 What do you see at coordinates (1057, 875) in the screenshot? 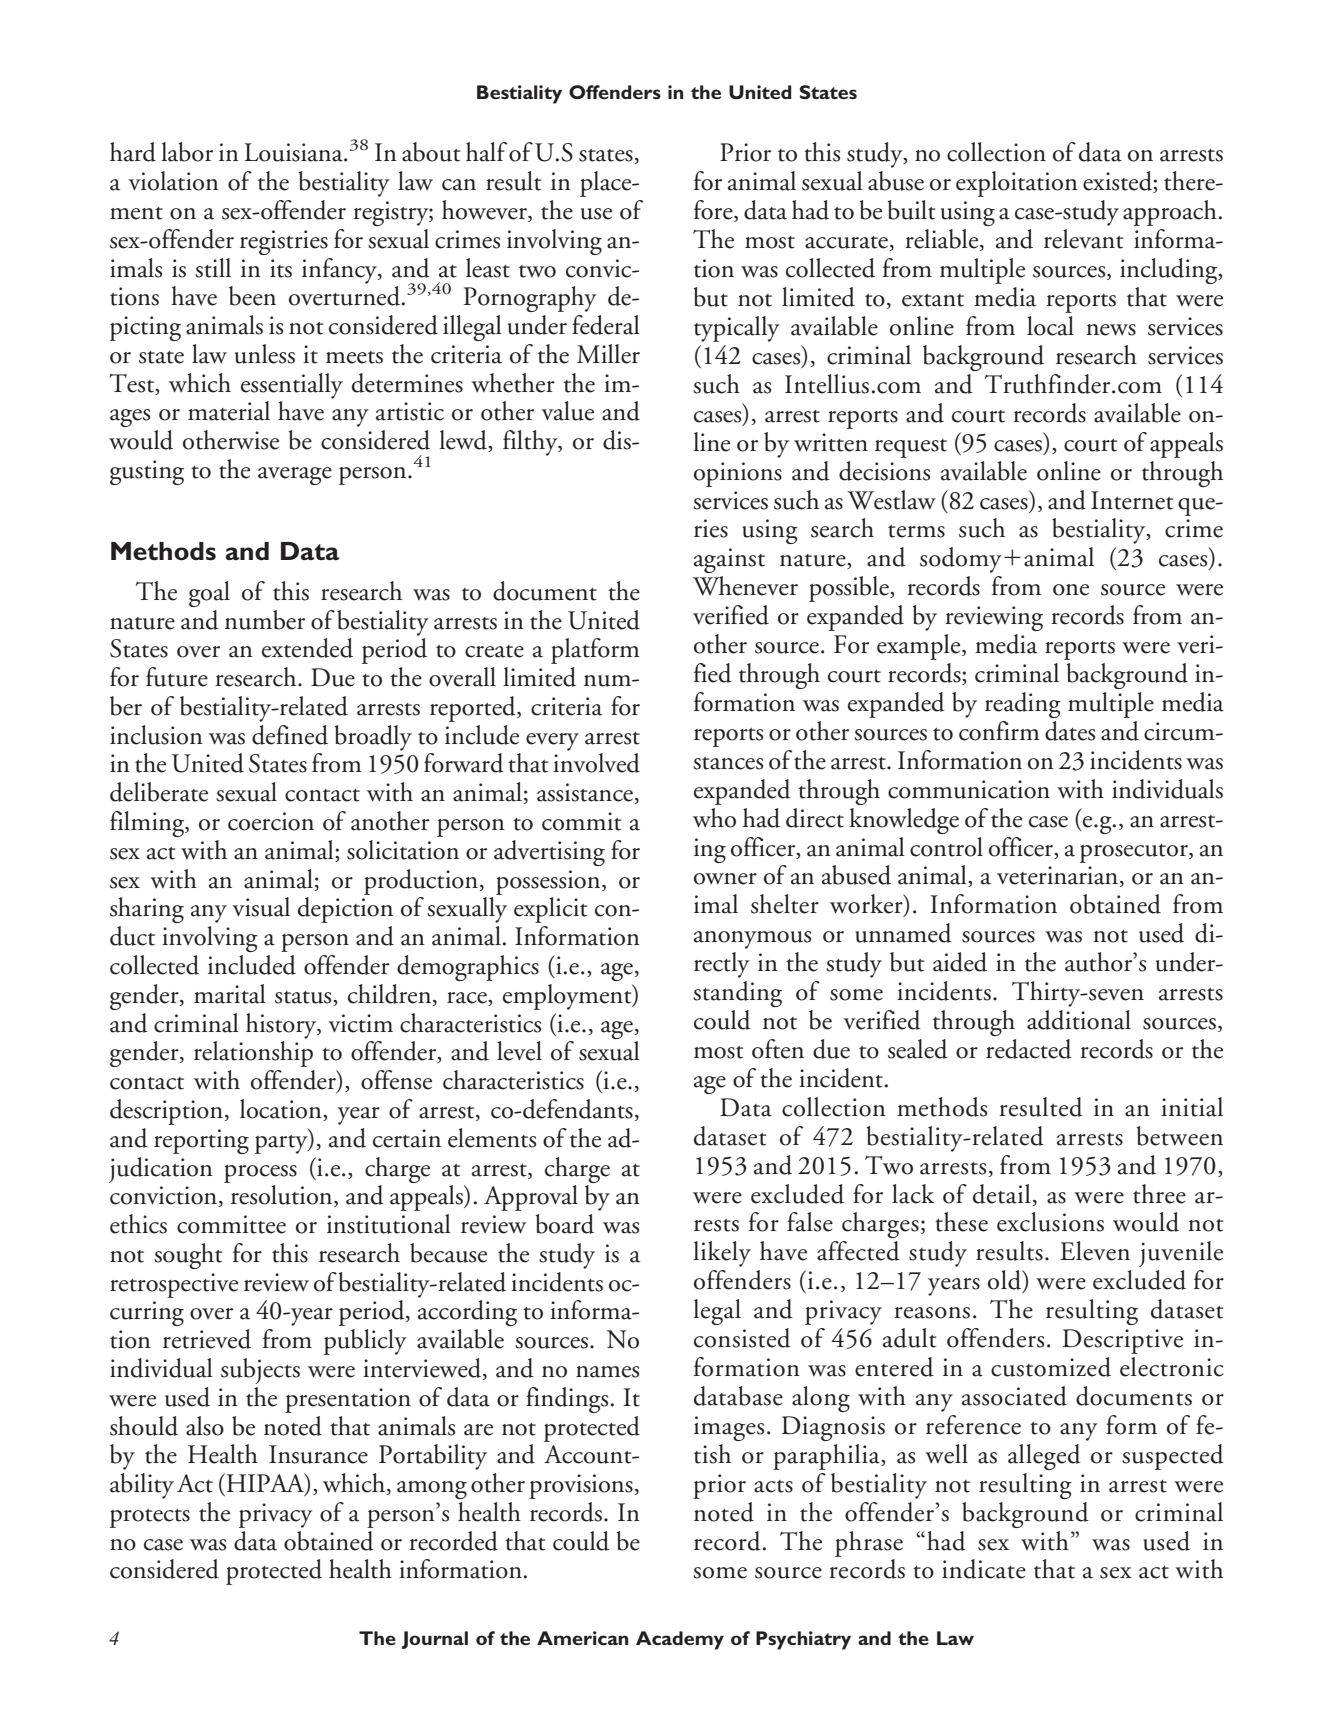
I see `veterinarian` at bounding box center [1057, 875].
